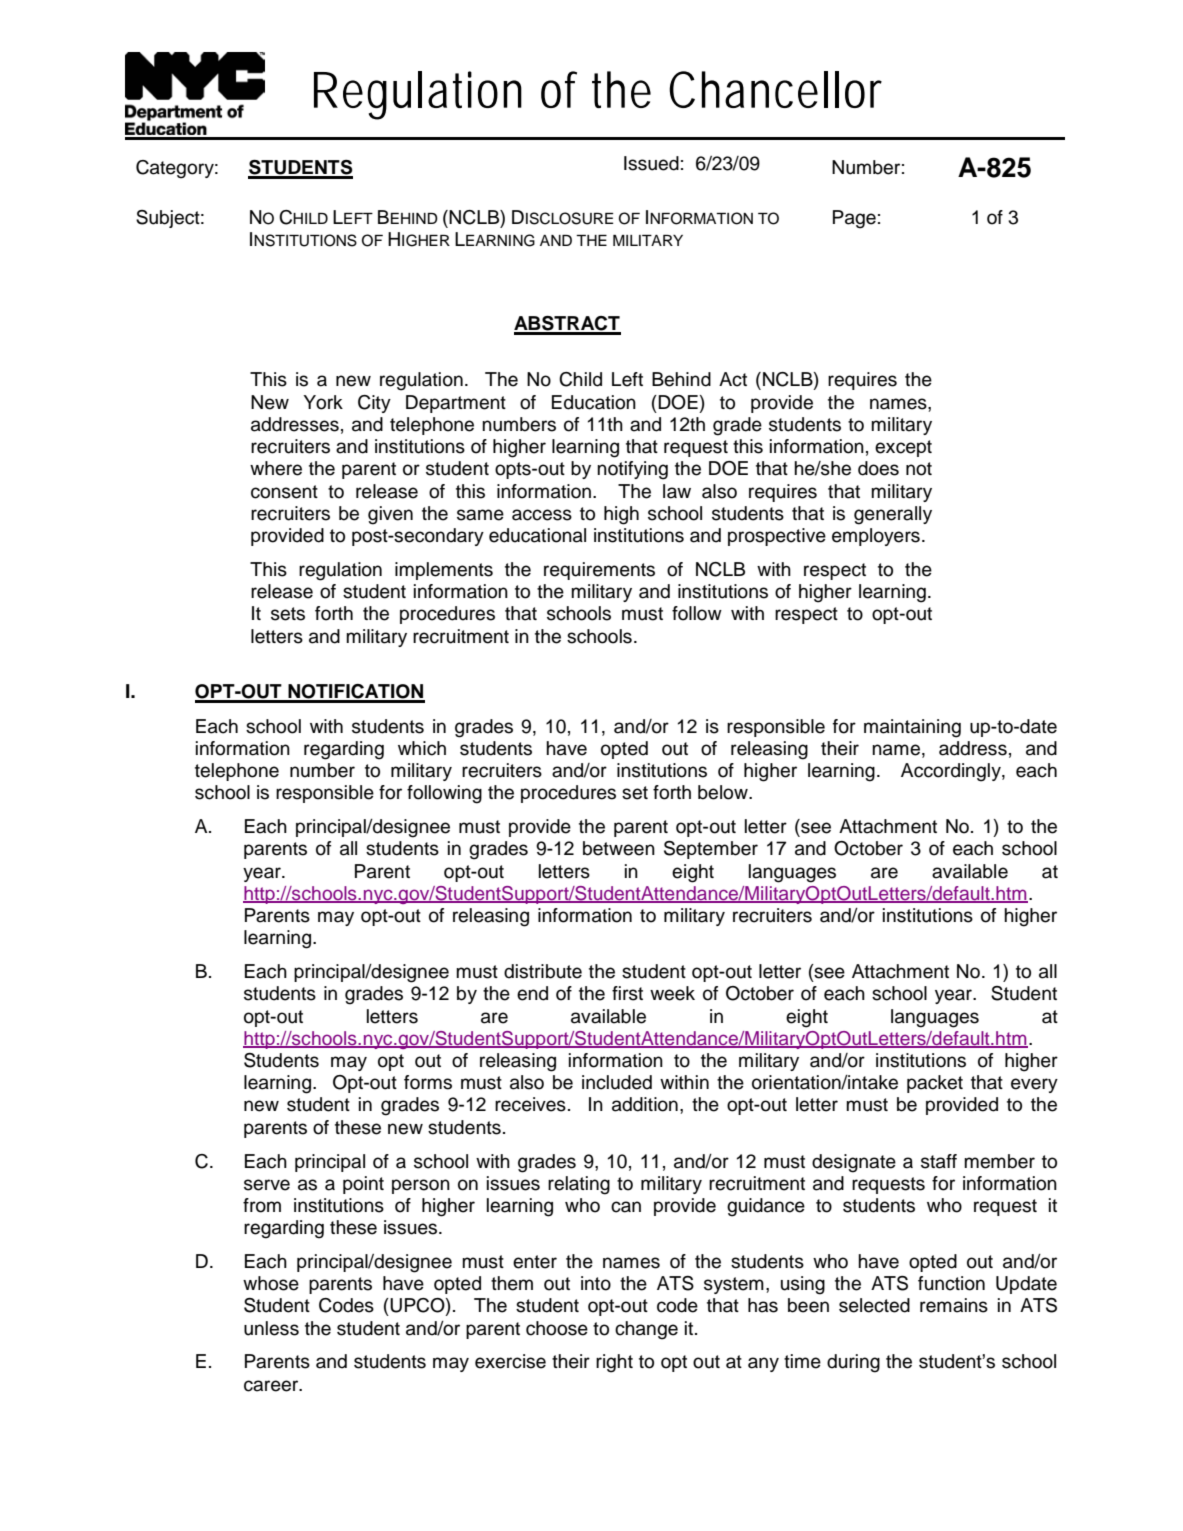 The height and width of the image is (1531, 1183). I want to click on Page, so click(854, 219).
